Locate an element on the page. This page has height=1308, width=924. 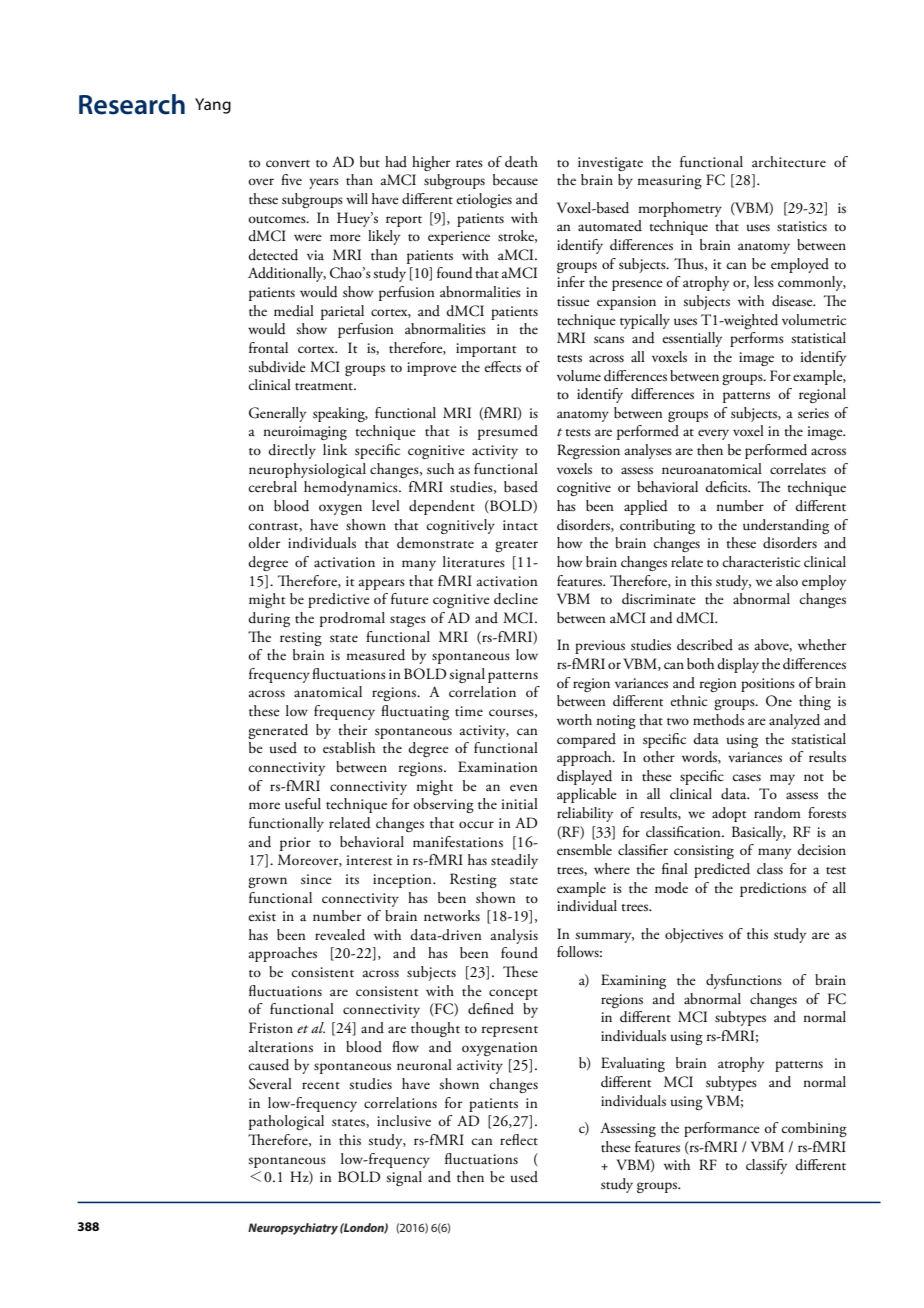
architecture is located at coordinates (789, 162).
